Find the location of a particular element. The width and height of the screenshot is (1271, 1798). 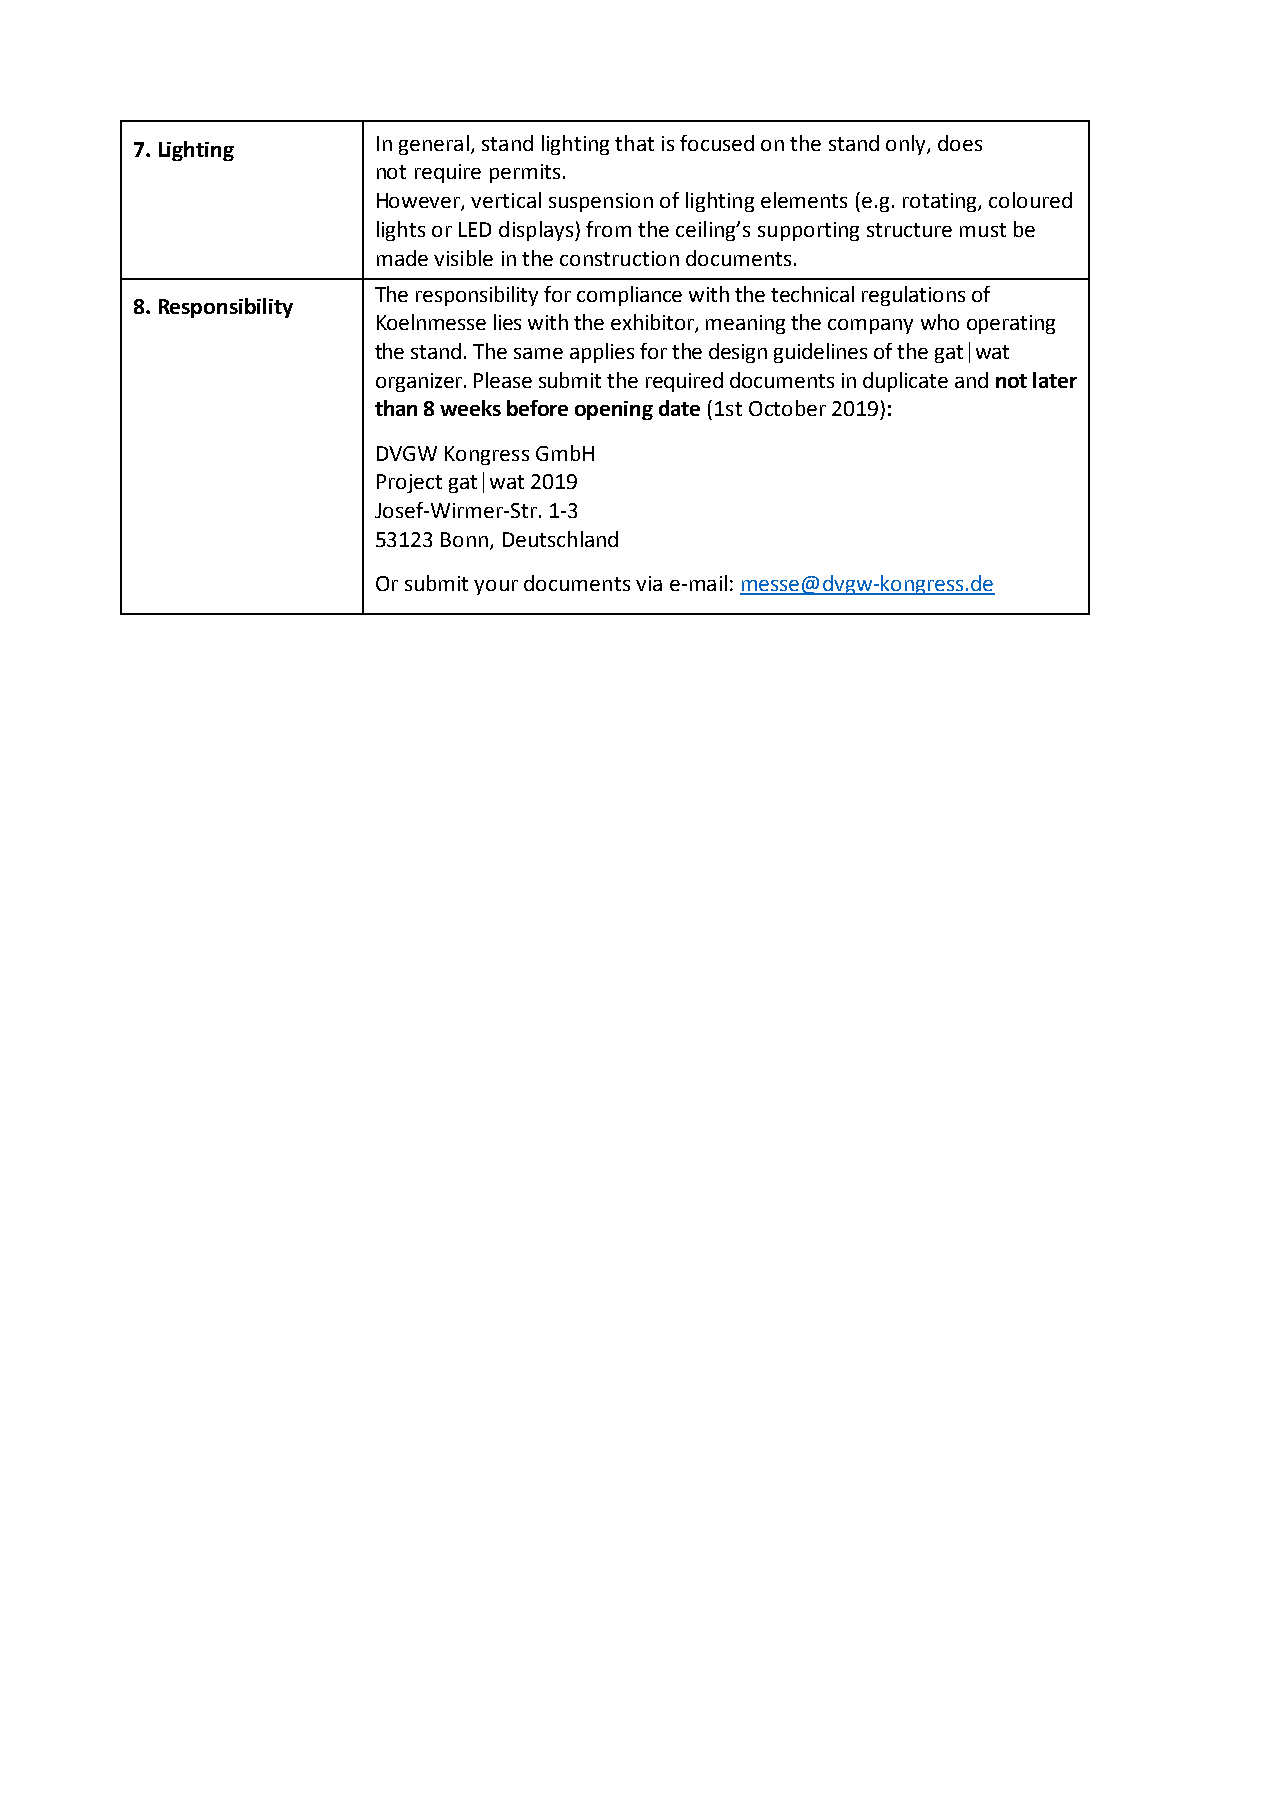

your is located at coordinates (496, 587).
